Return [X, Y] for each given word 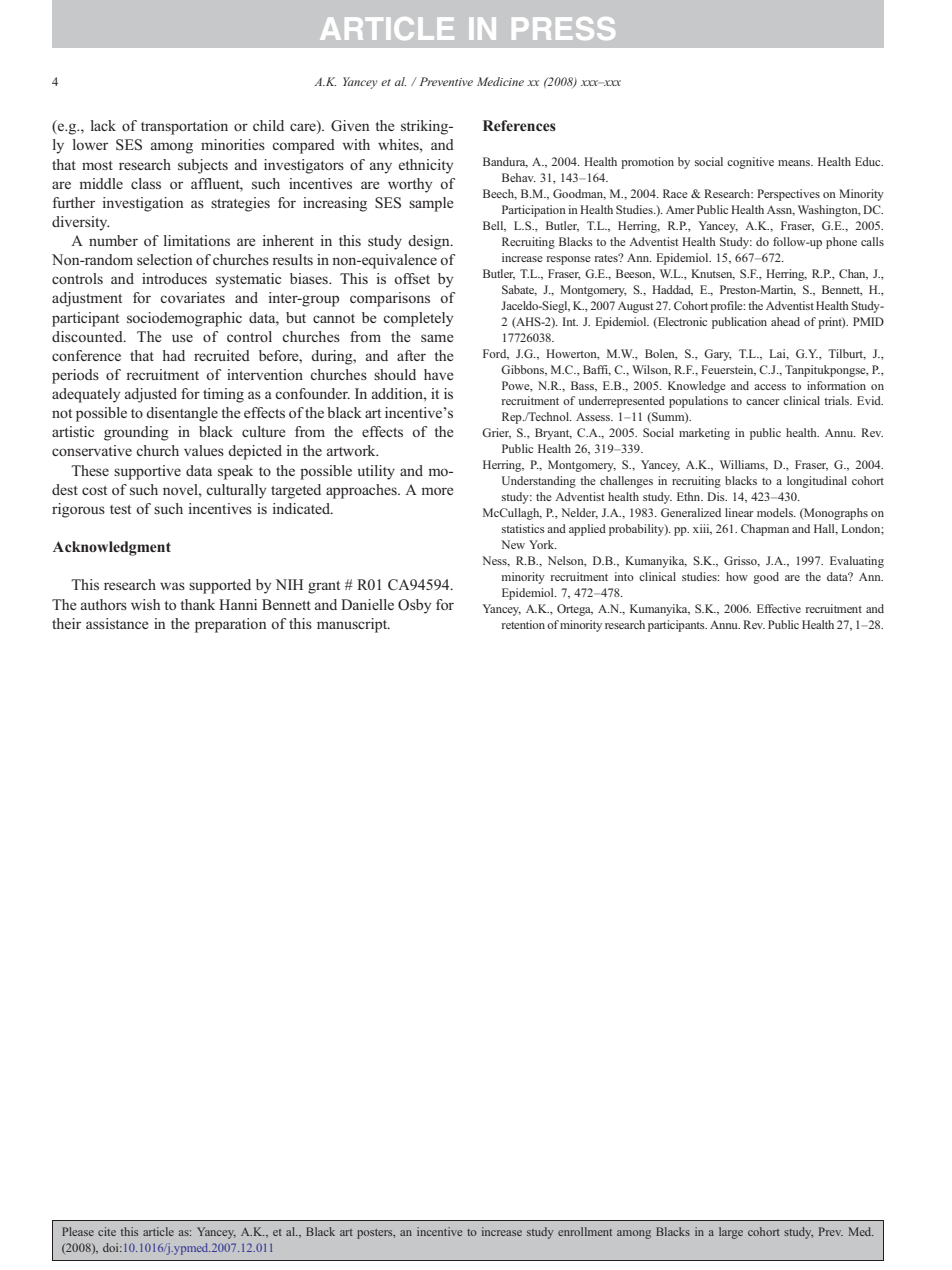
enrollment [585, 1231]
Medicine [500, 81]
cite [107, 1231]
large [731, 1233]
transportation [184, 127]
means [795, 163]
